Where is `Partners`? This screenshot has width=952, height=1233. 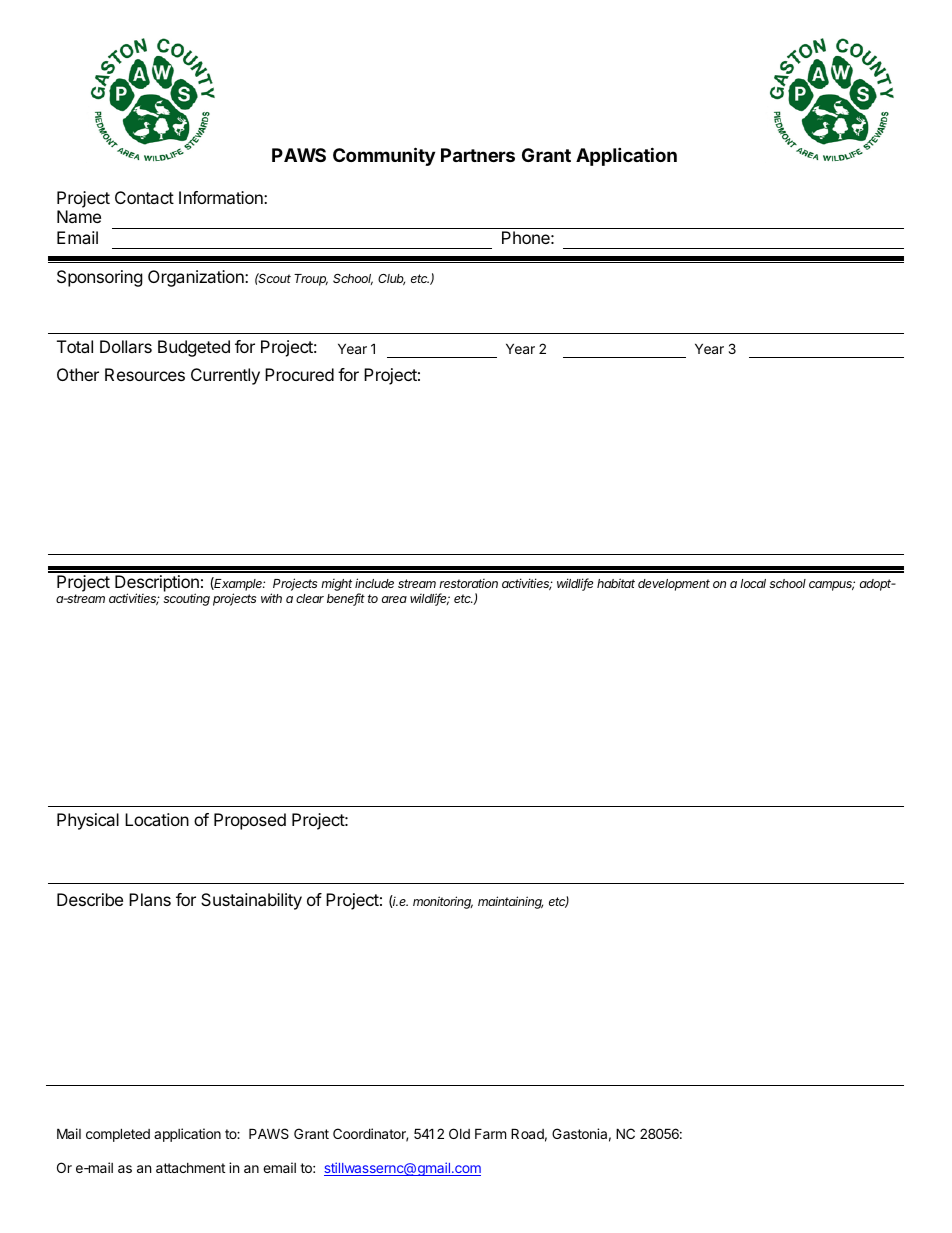
Partners is located at coordinates (478, 155).
